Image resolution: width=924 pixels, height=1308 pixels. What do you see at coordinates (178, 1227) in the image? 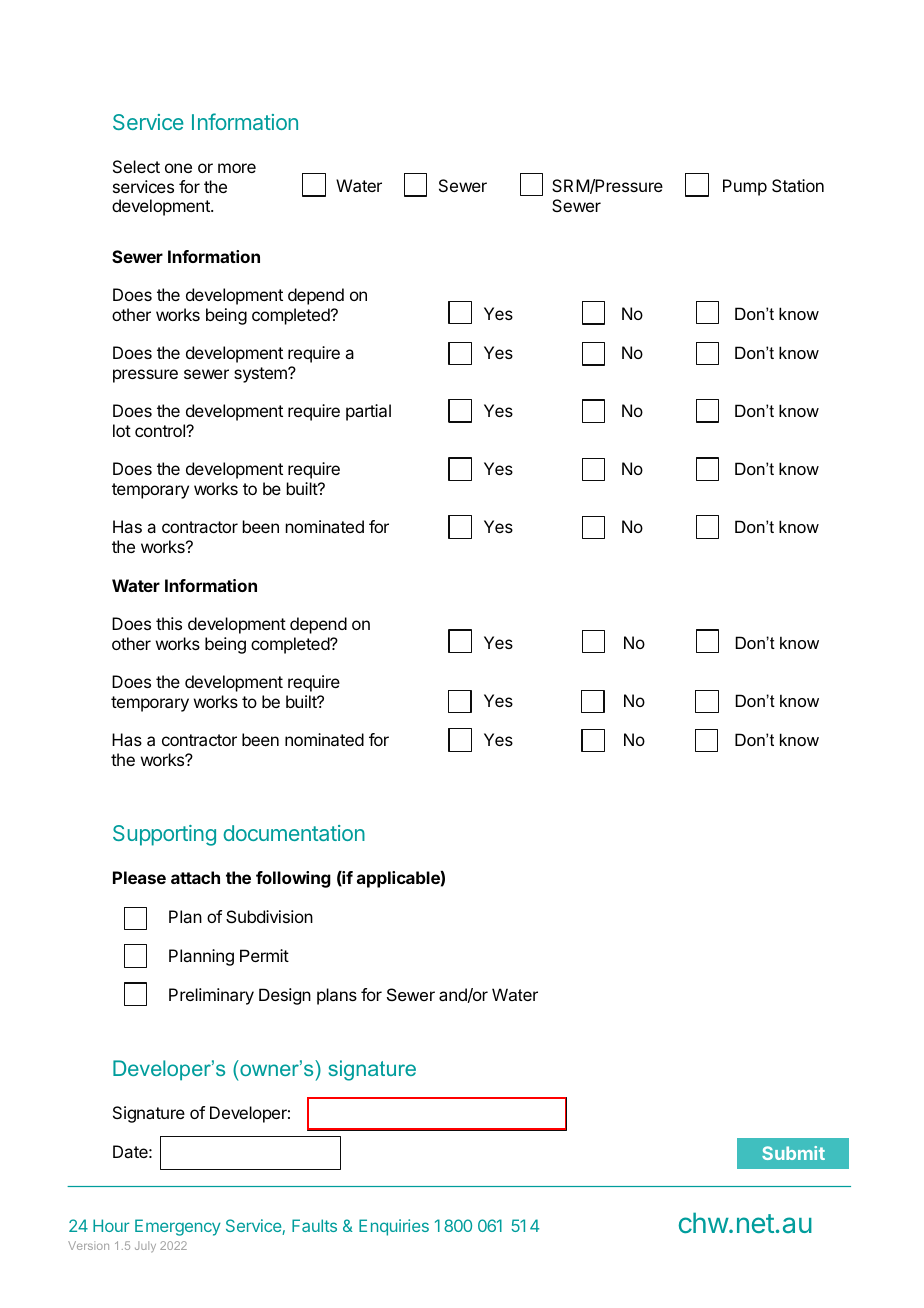
I see `Emergency` at bounding box center [178, 1227].
